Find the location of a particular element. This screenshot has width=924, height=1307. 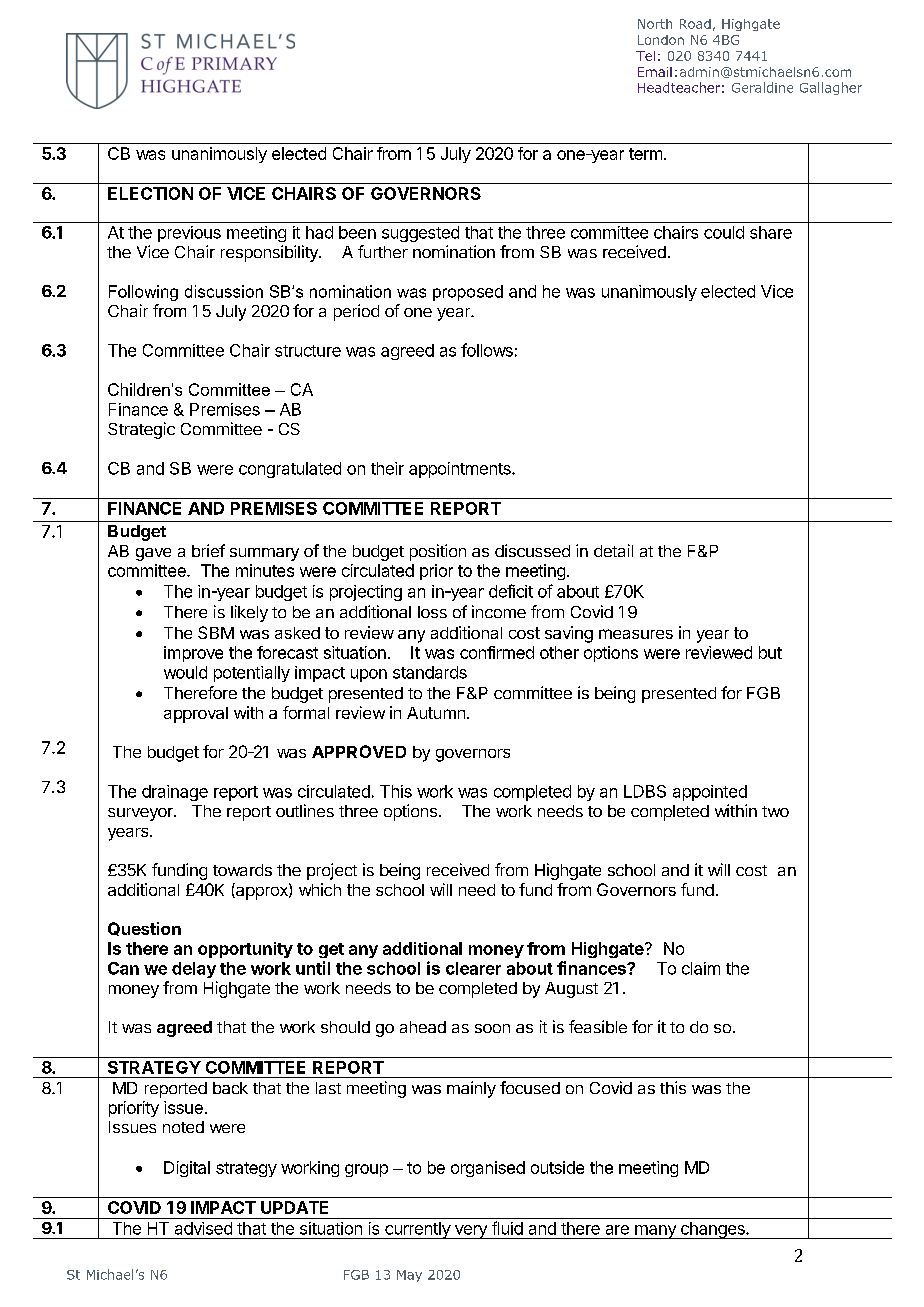

towards is located at coordinates (242, 870).
